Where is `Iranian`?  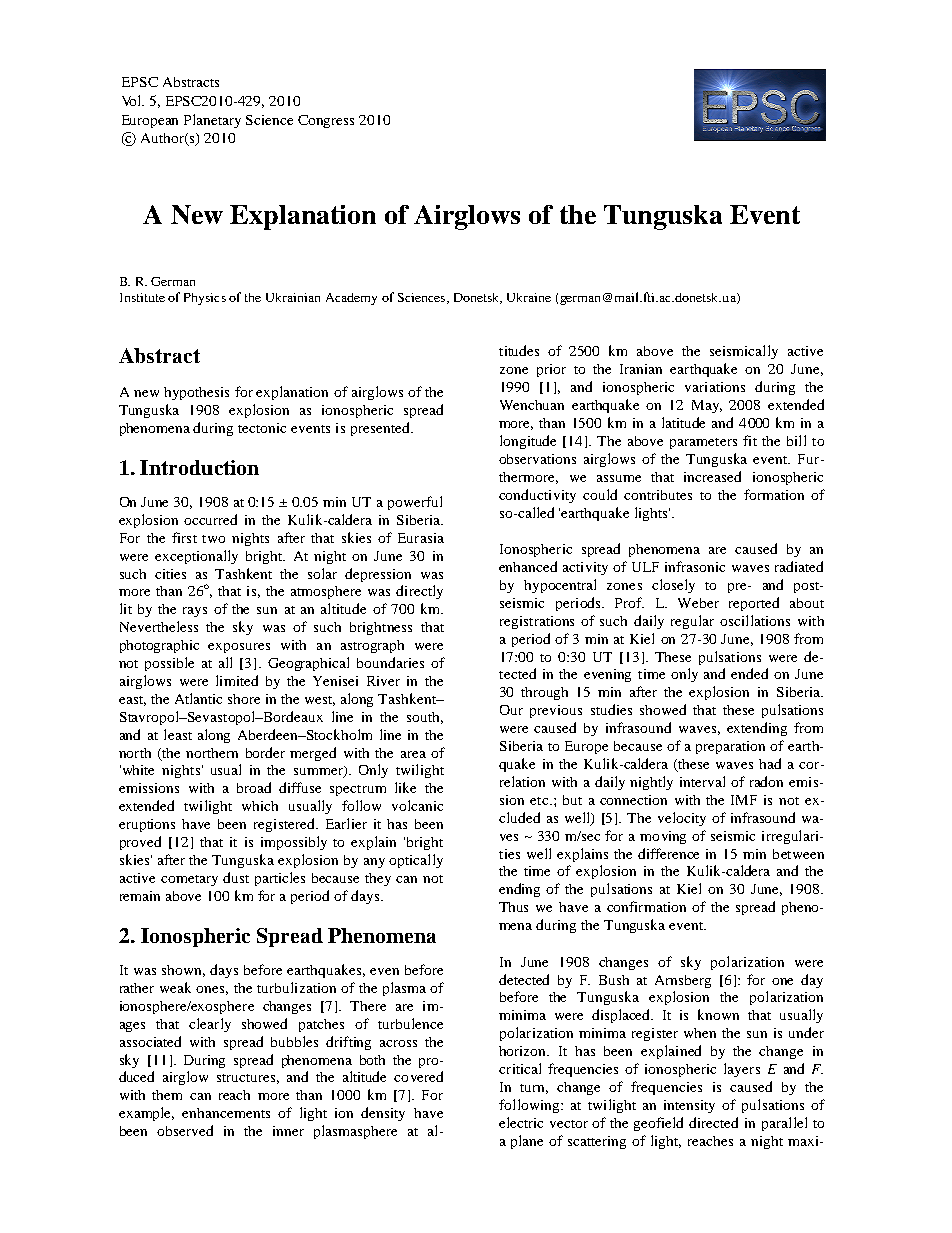
Iranian is located at coordinates (641, 369).
